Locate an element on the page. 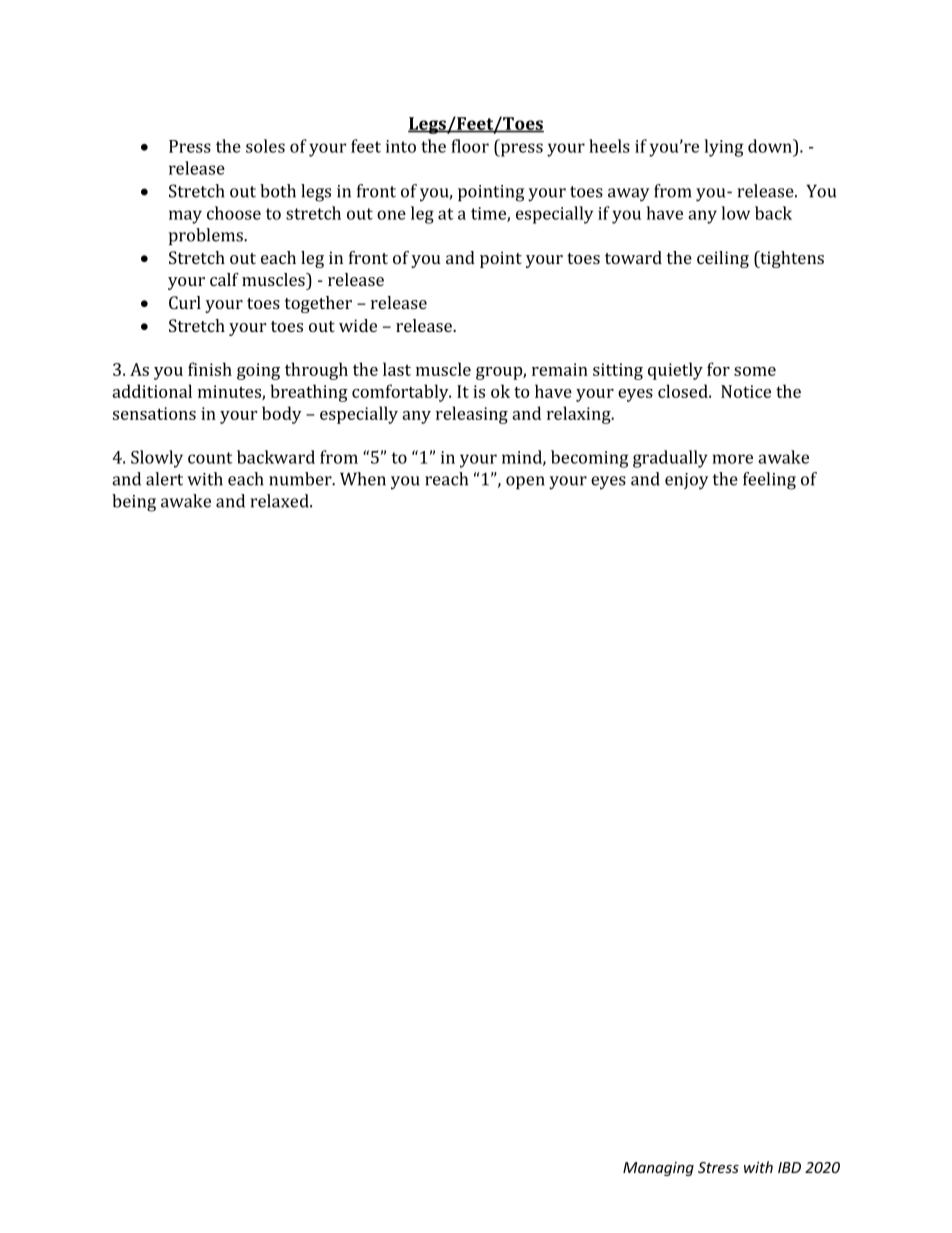  Managing is located at coordinates (658, 1169).
